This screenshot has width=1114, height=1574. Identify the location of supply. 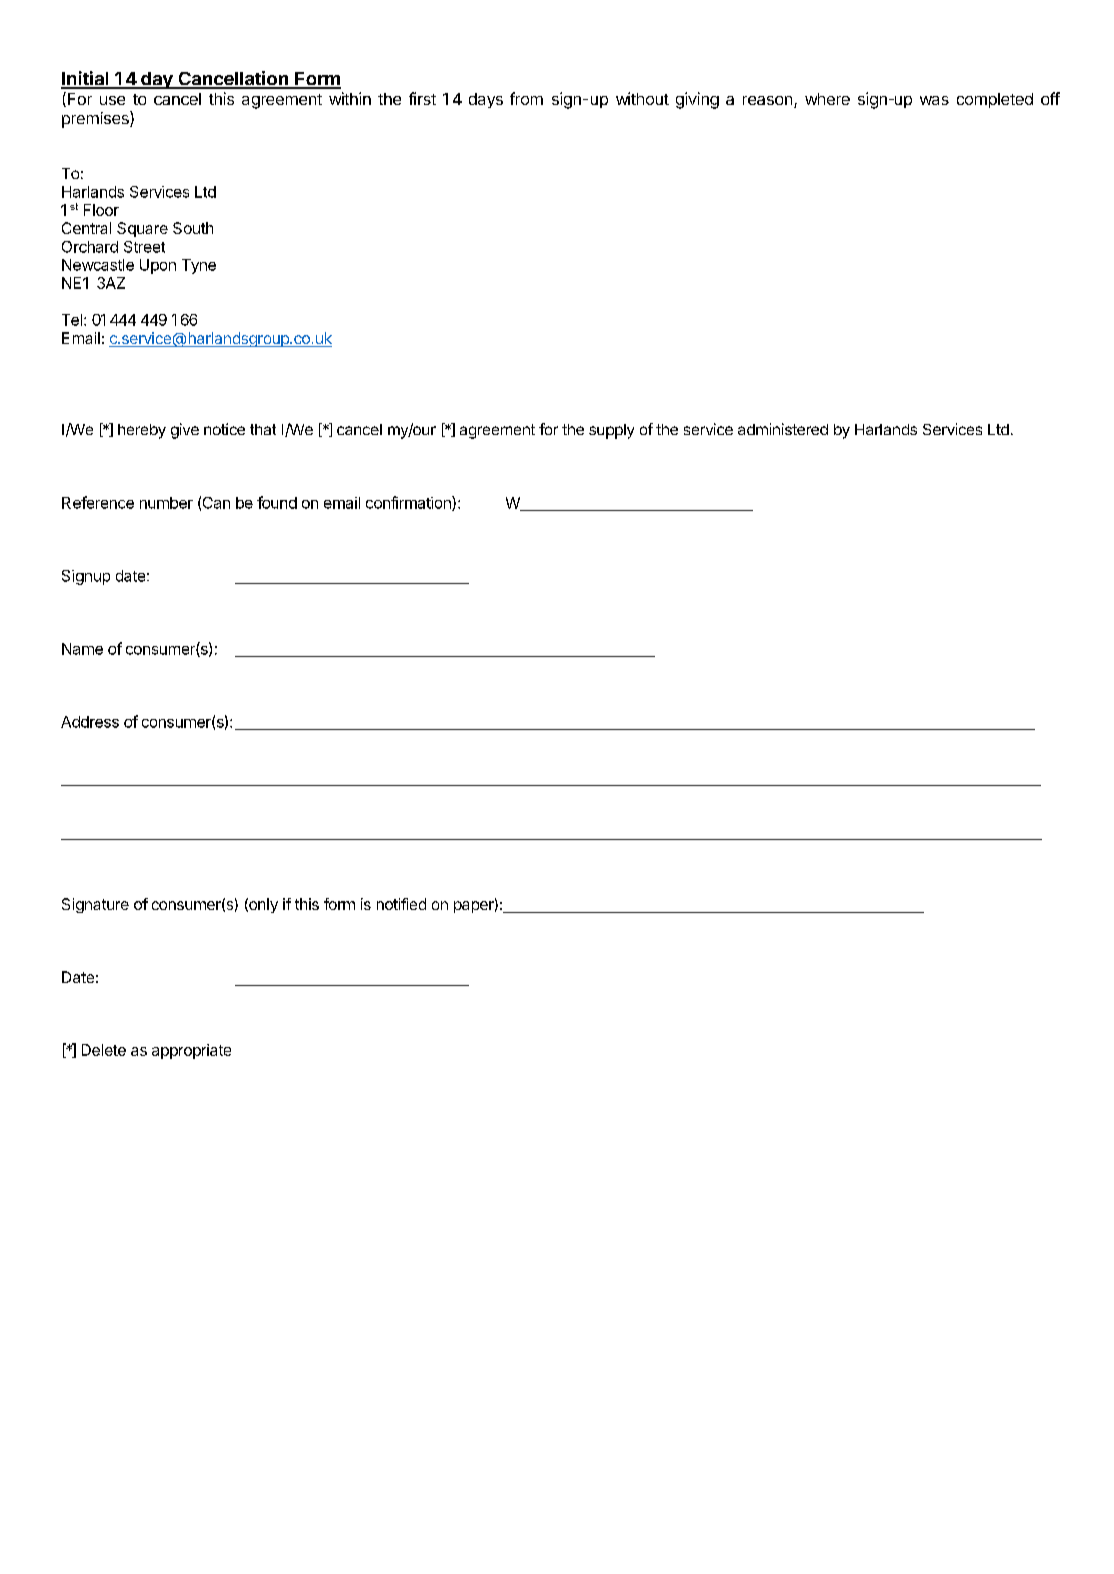
(611, 431).
